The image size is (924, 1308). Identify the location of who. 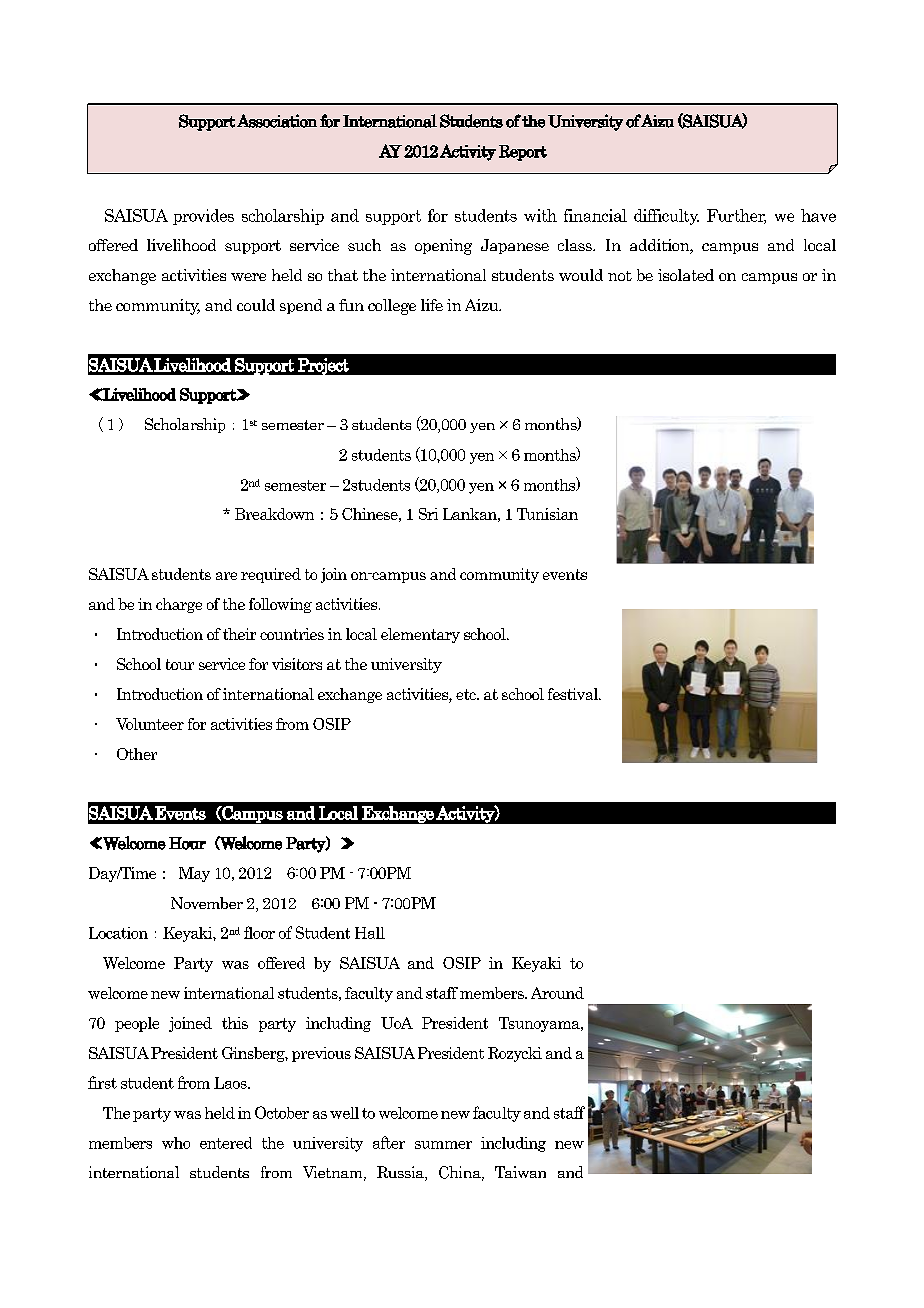
(176, 1143).
